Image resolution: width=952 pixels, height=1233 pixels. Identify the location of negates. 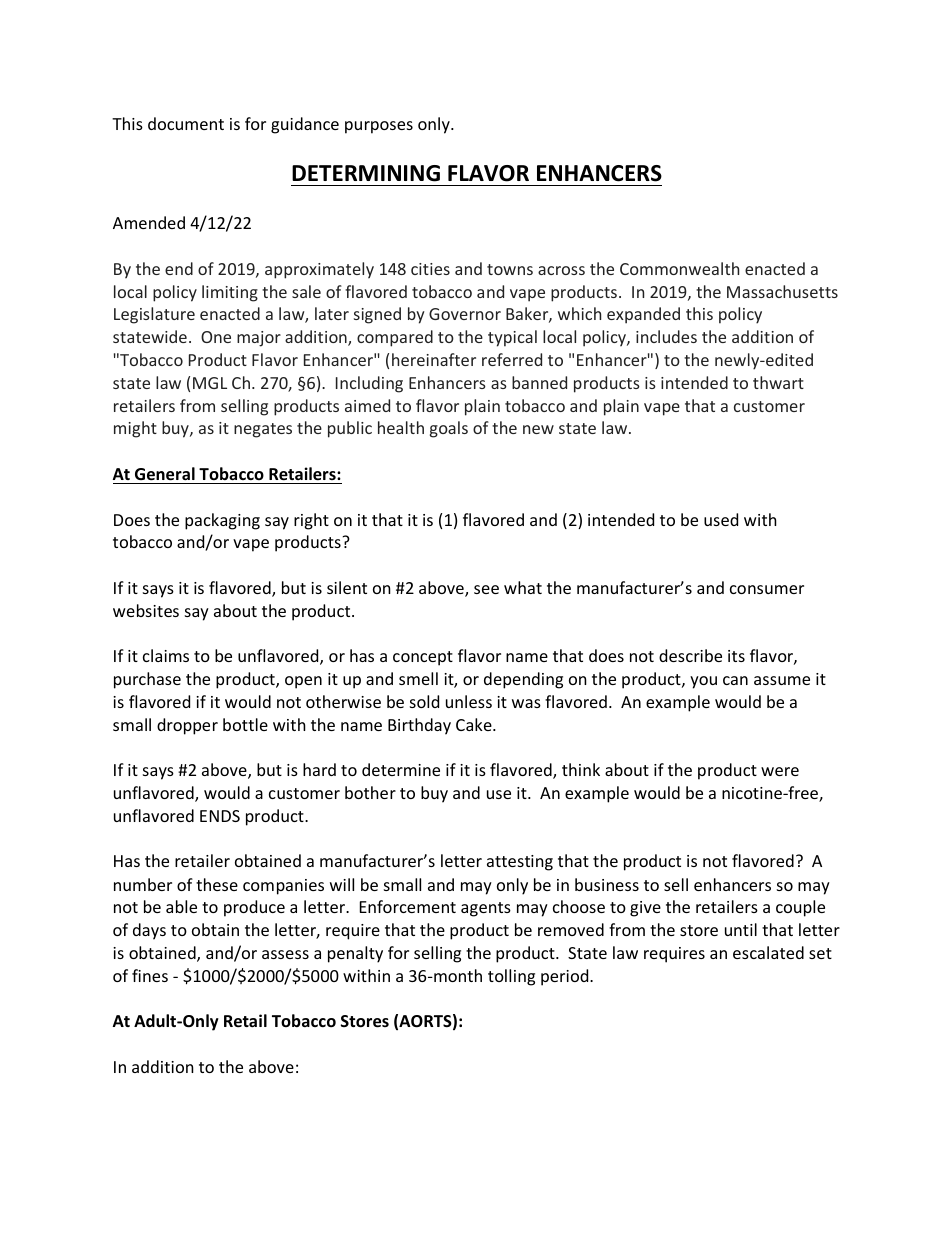
(263, 430).
